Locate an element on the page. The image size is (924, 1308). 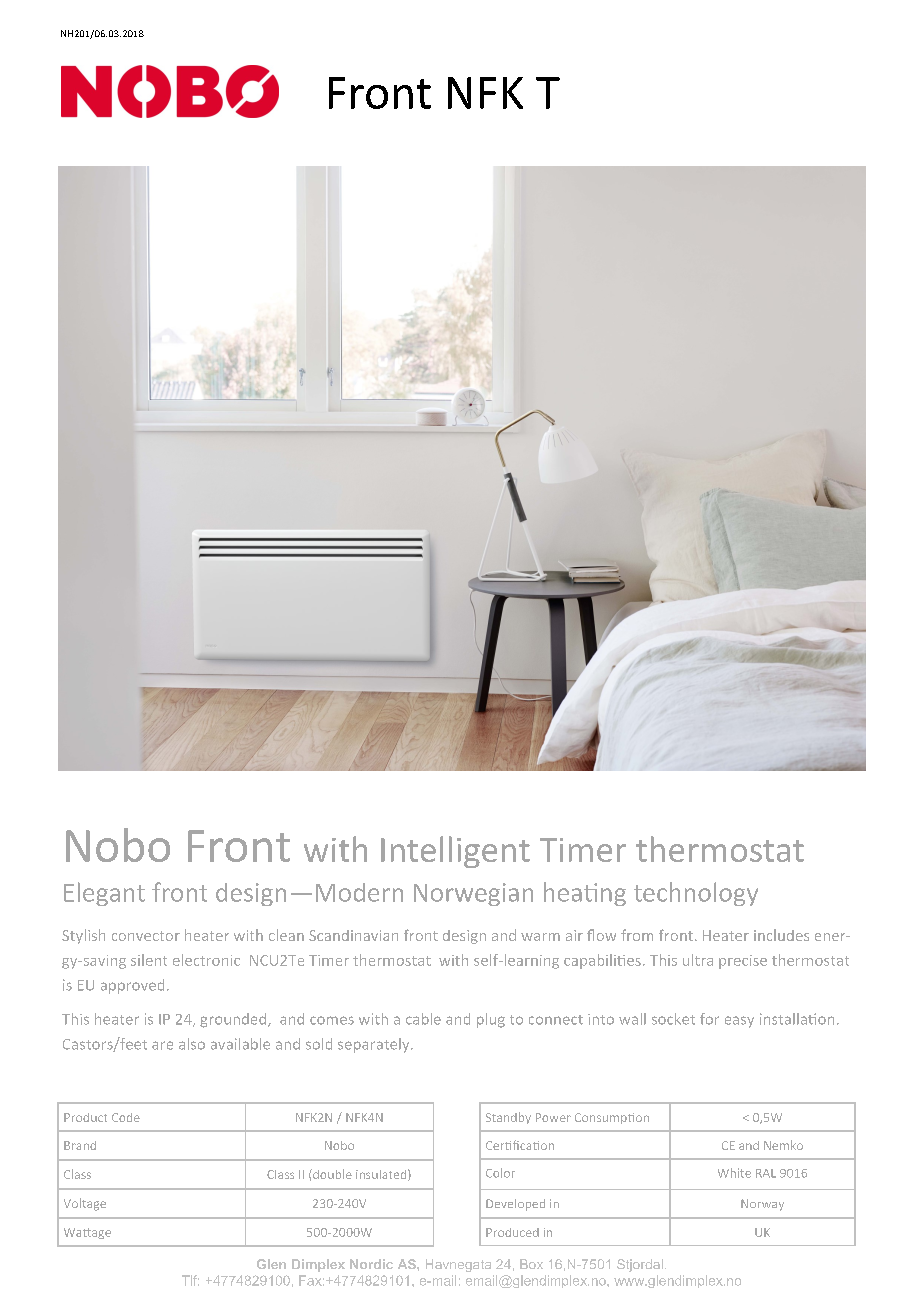
Standby is located at coordinates (508, 1118).
